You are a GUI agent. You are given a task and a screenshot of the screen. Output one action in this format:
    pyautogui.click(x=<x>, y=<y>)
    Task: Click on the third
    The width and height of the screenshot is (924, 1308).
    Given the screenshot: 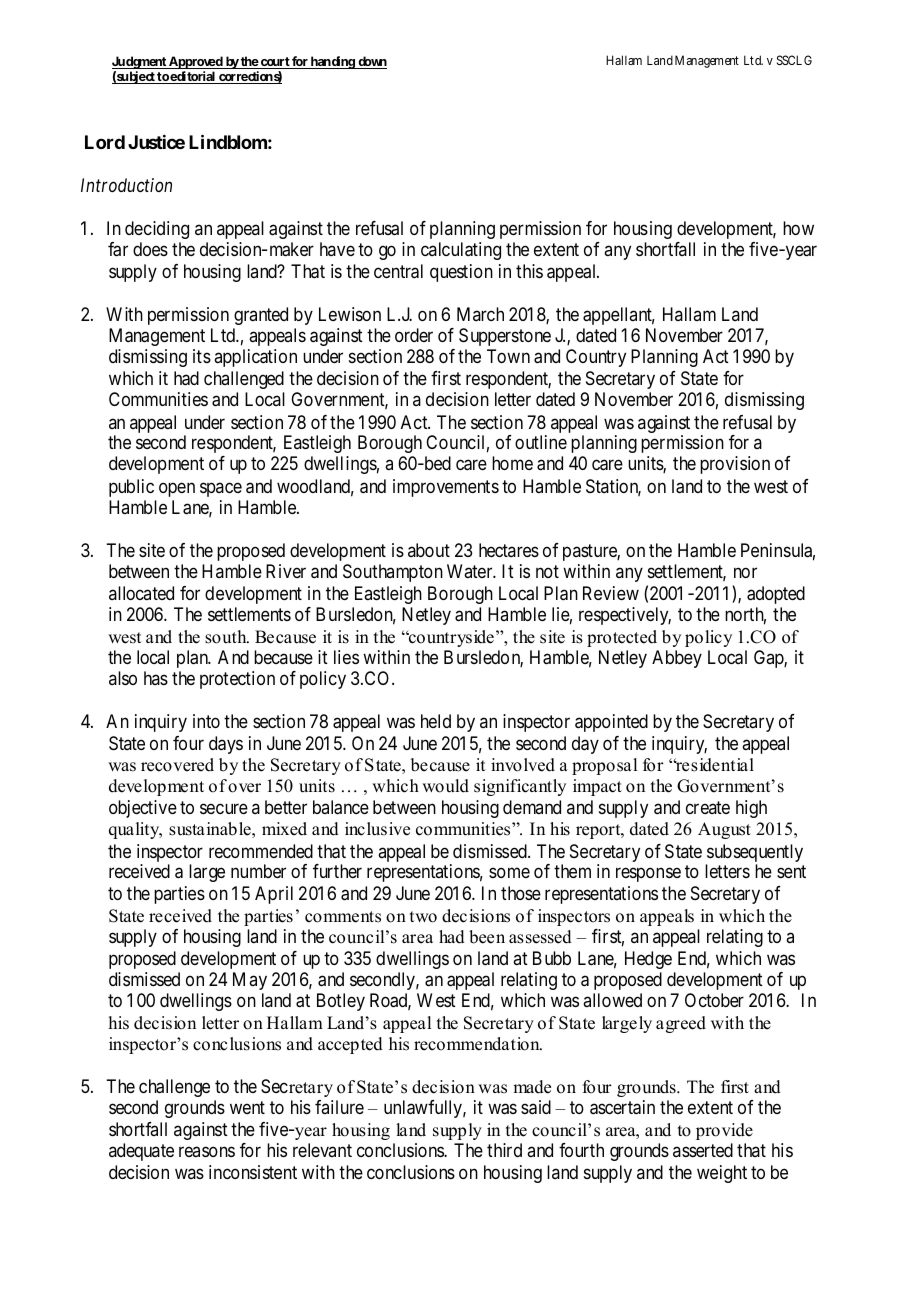 What is the action you would take?
    pyautogui.click(x=504, y=1150)
